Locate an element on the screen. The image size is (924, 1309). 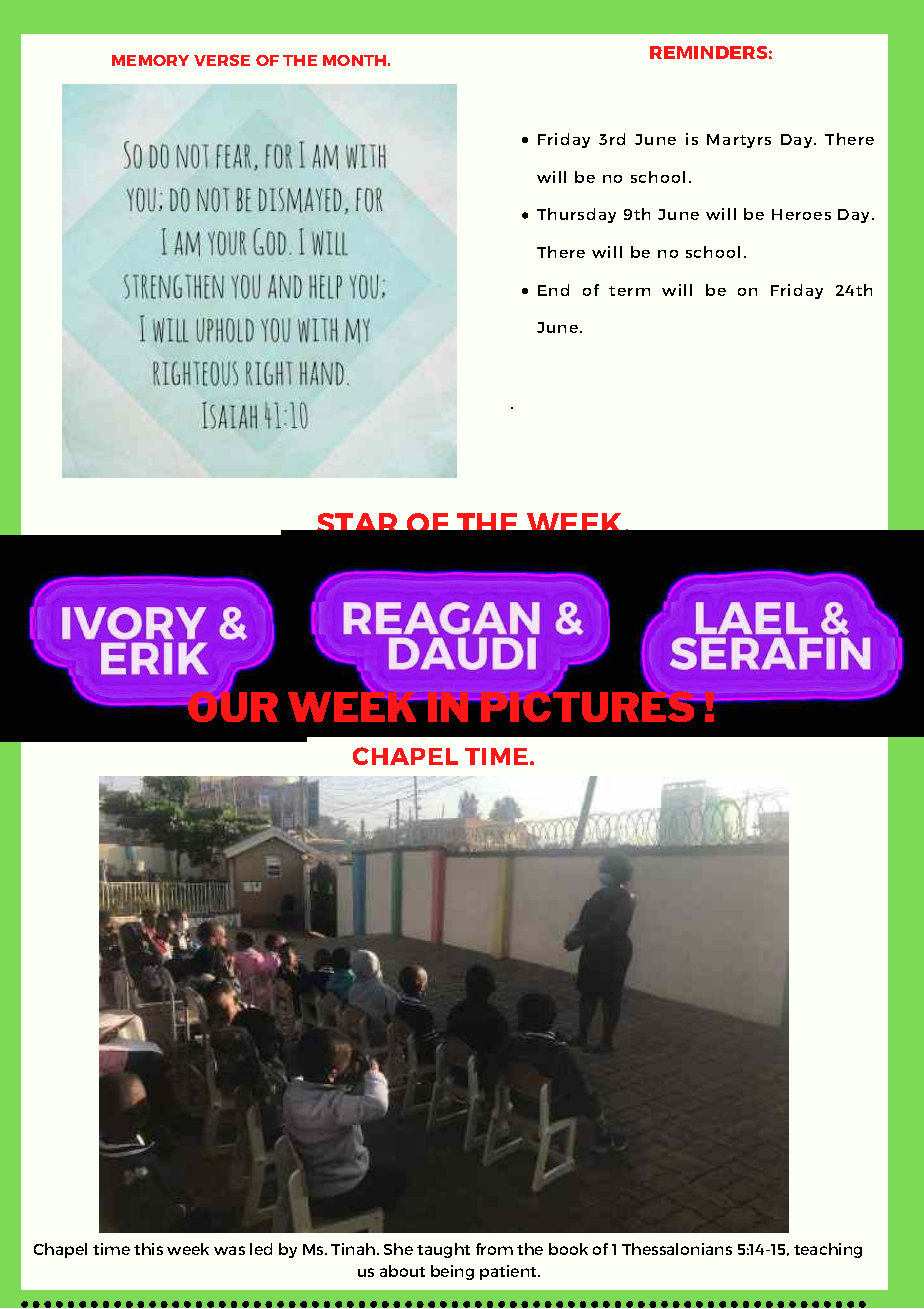
Heroes is located at coordinates (801, 214).
